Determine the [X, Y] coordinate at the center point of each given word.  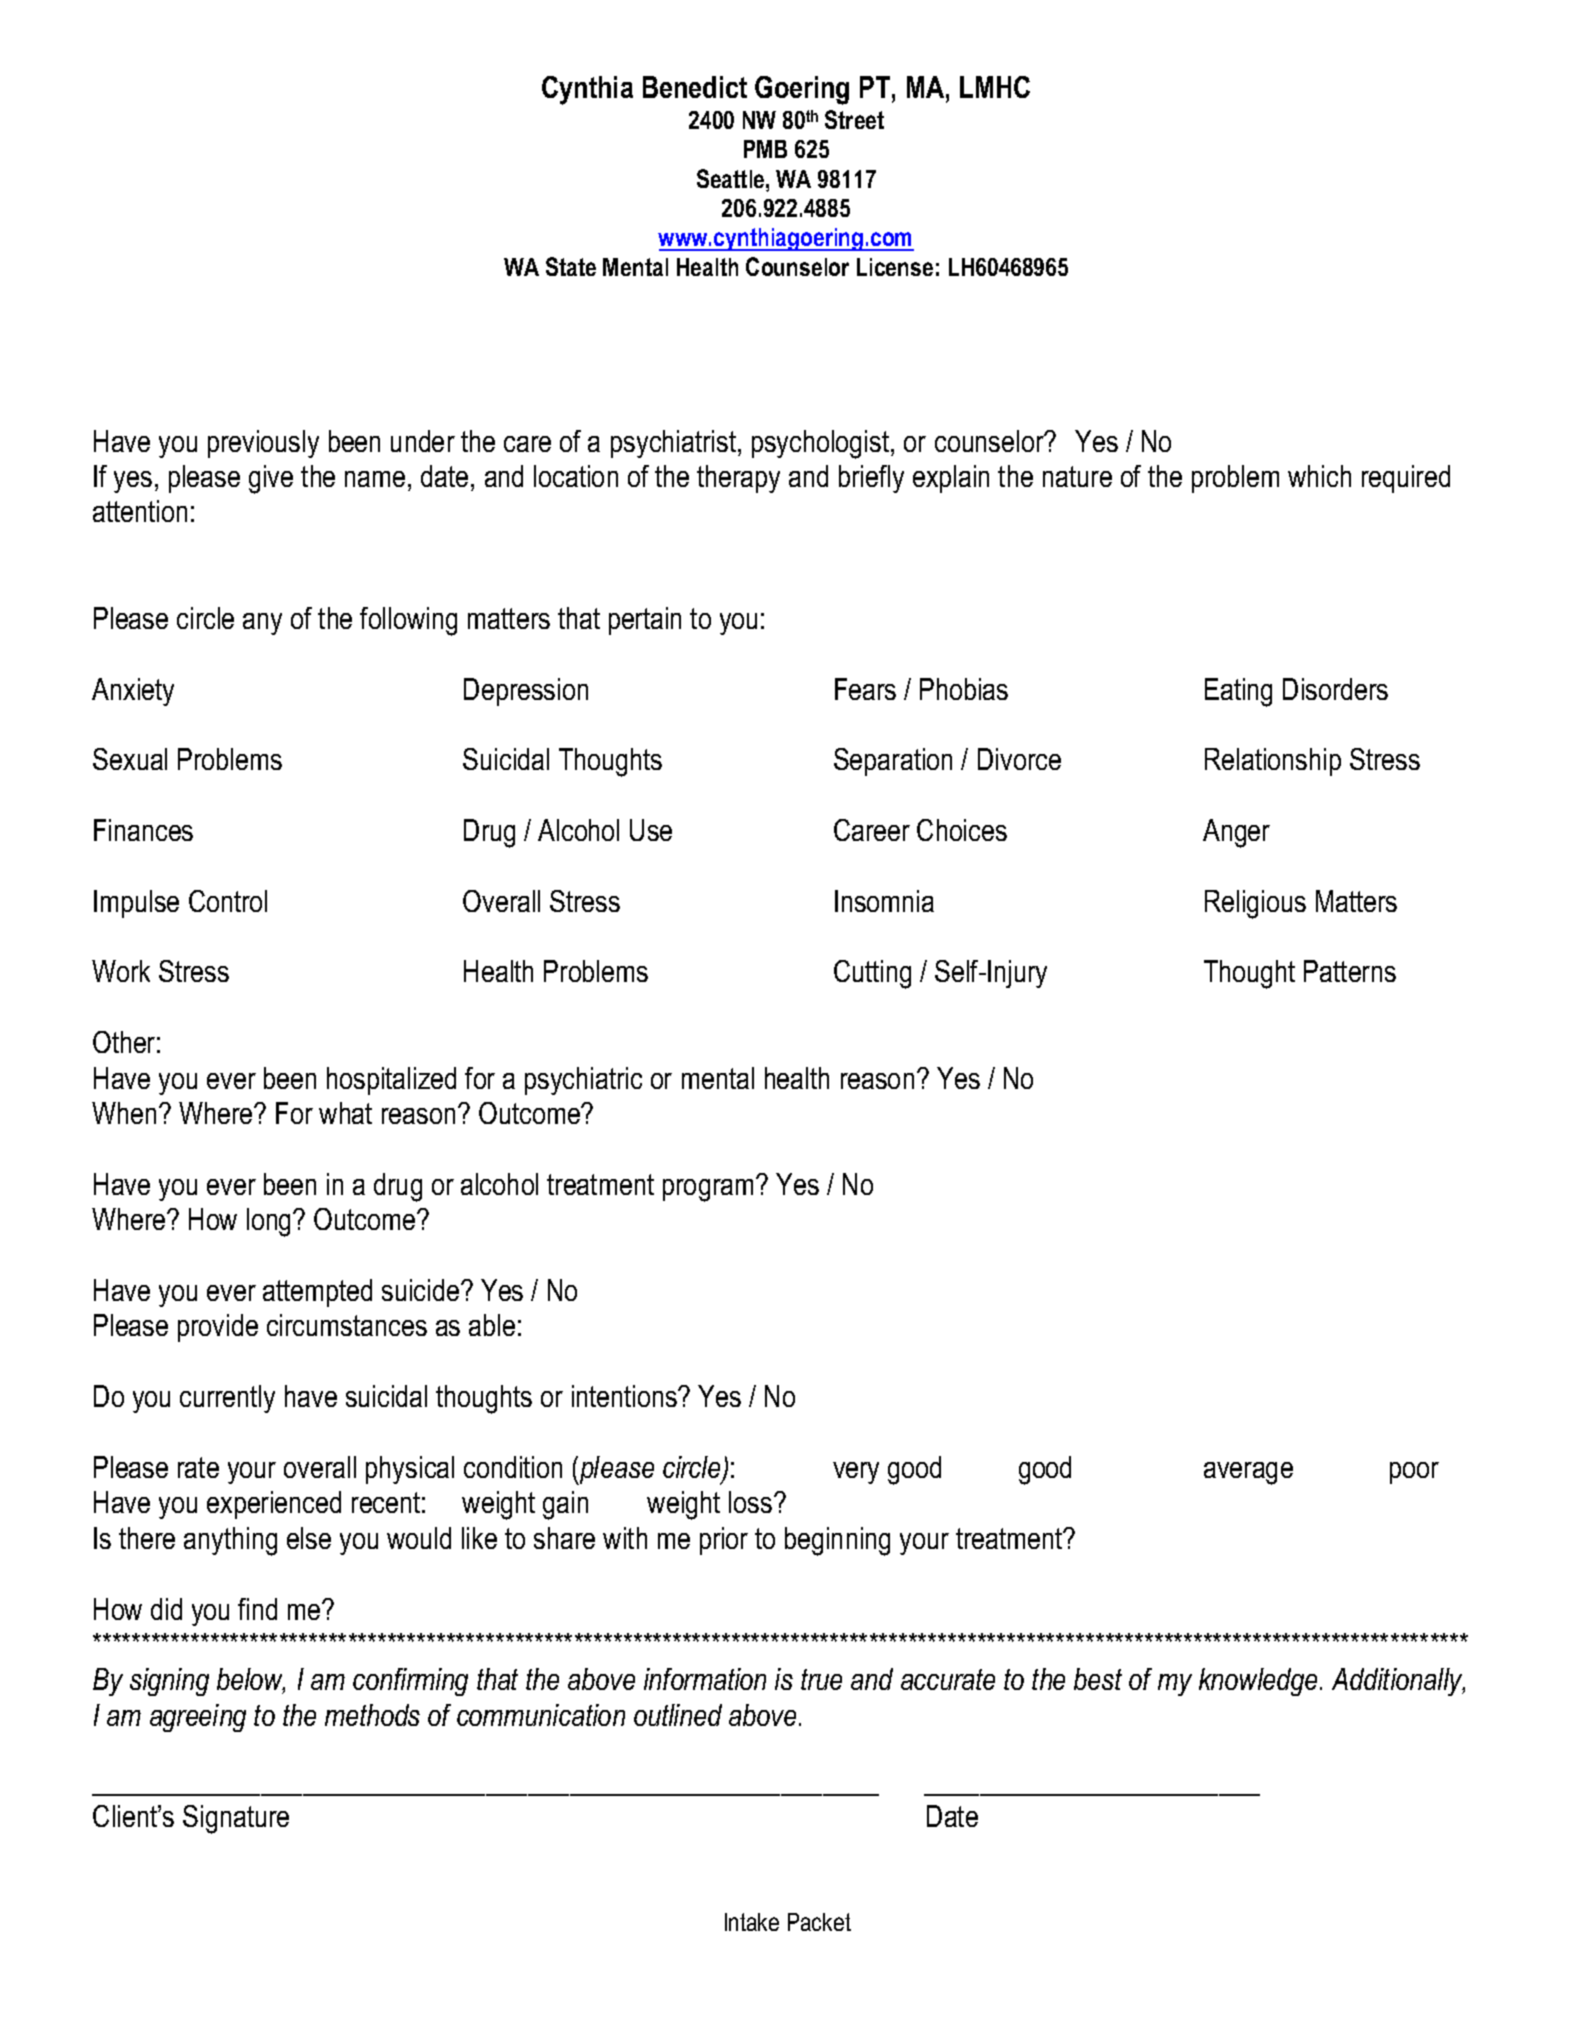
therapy [738, 479]
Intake [752, 1922]
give [271, 479]
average [1248, 1473]
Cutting [872, 974]
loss [750, 1502]
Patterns [1350, 971]
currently [227, 1399]
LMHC [995, 87]
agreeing [198, 1718]
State [571, 266]
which [1319, 476]
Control [228, 901]
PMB [765, 149]
